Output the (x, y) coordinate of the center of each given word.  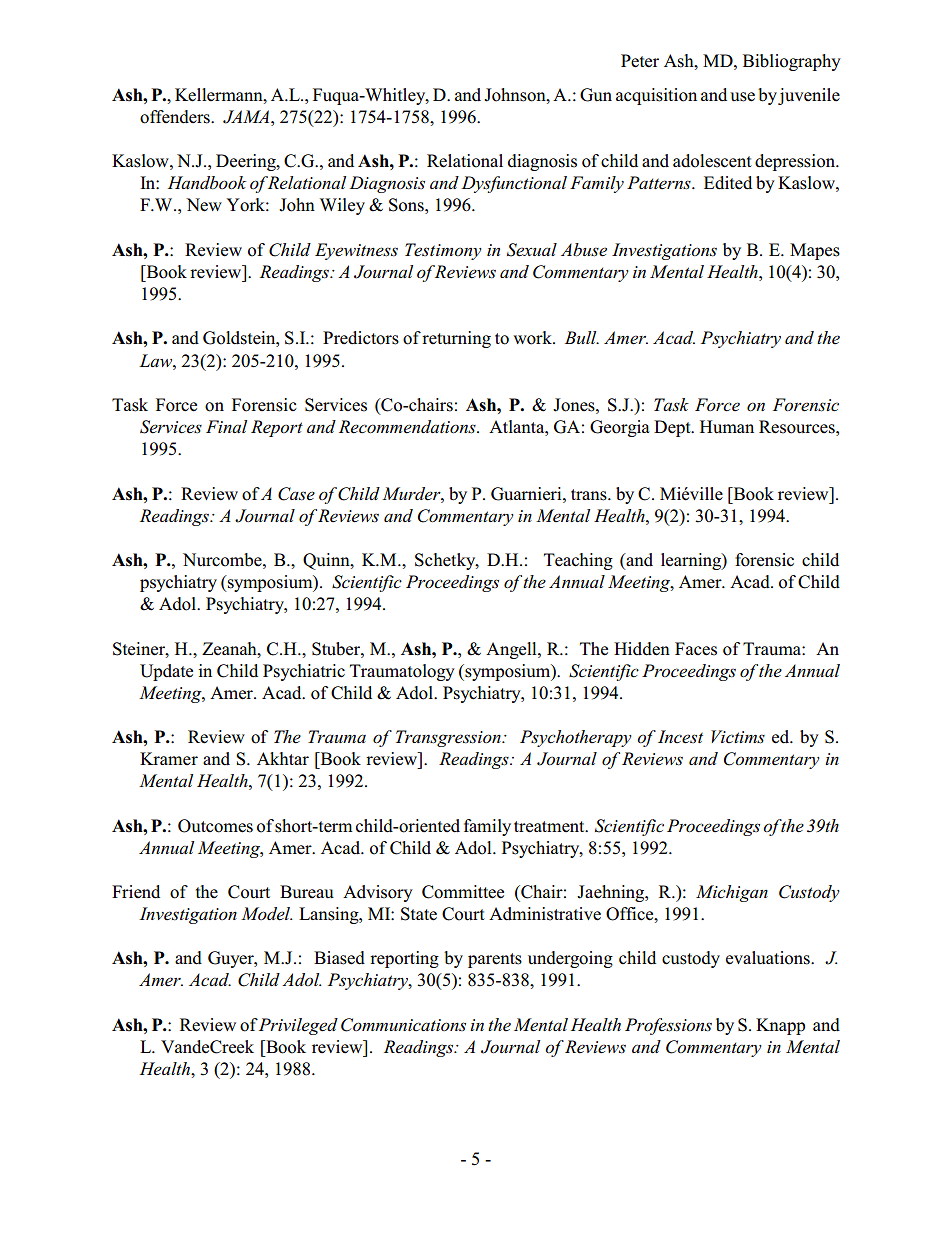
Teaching (578, 561)
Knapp (780, 1026)
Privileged (298, 1026)
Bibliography (792, 62)
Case (296, 494)
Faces (696, 649)
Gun (596, 95)
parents (495, 960)
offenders (176, 117)
